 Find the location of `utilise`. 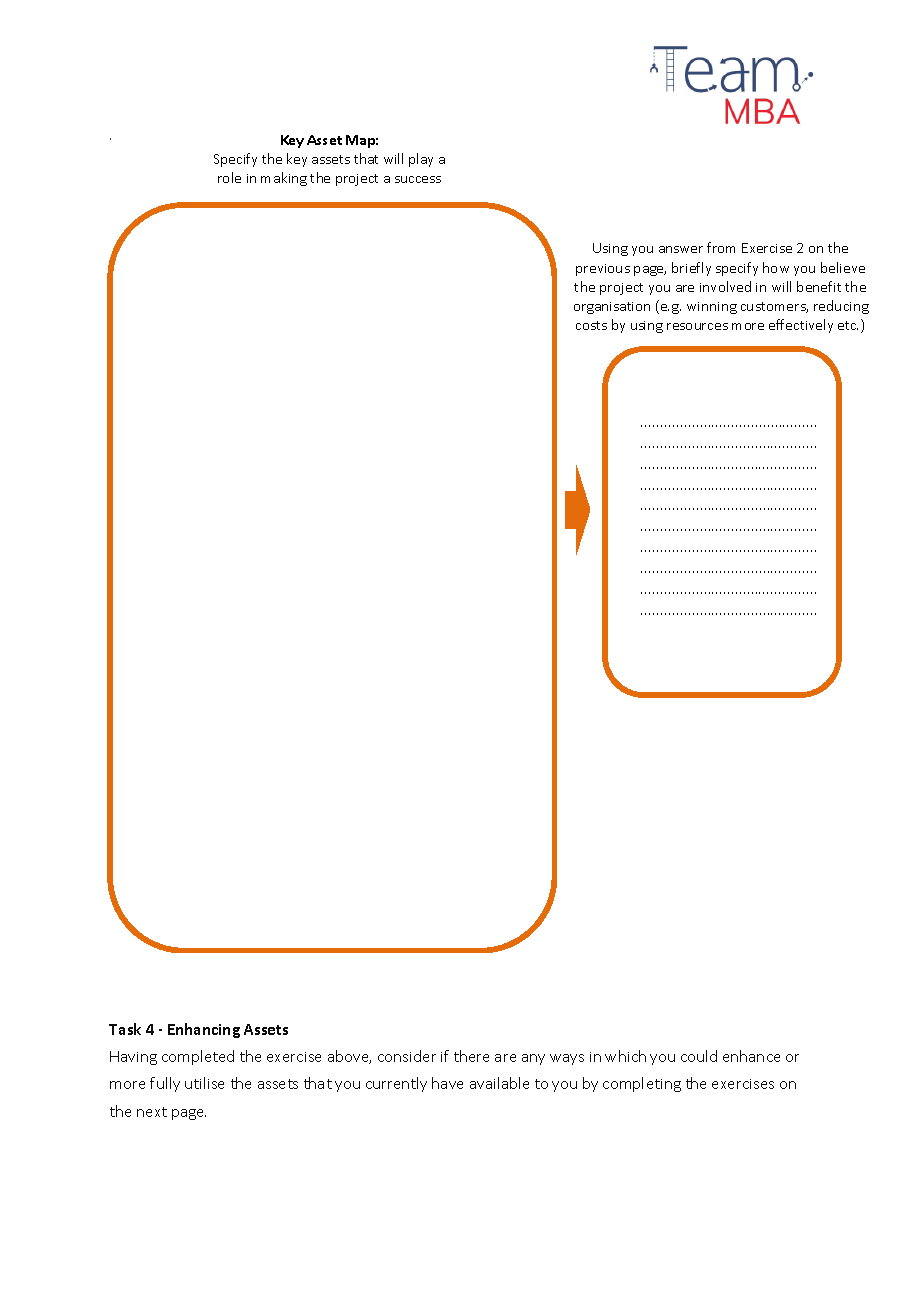

utilise is located at coordinates (204, 1083).
